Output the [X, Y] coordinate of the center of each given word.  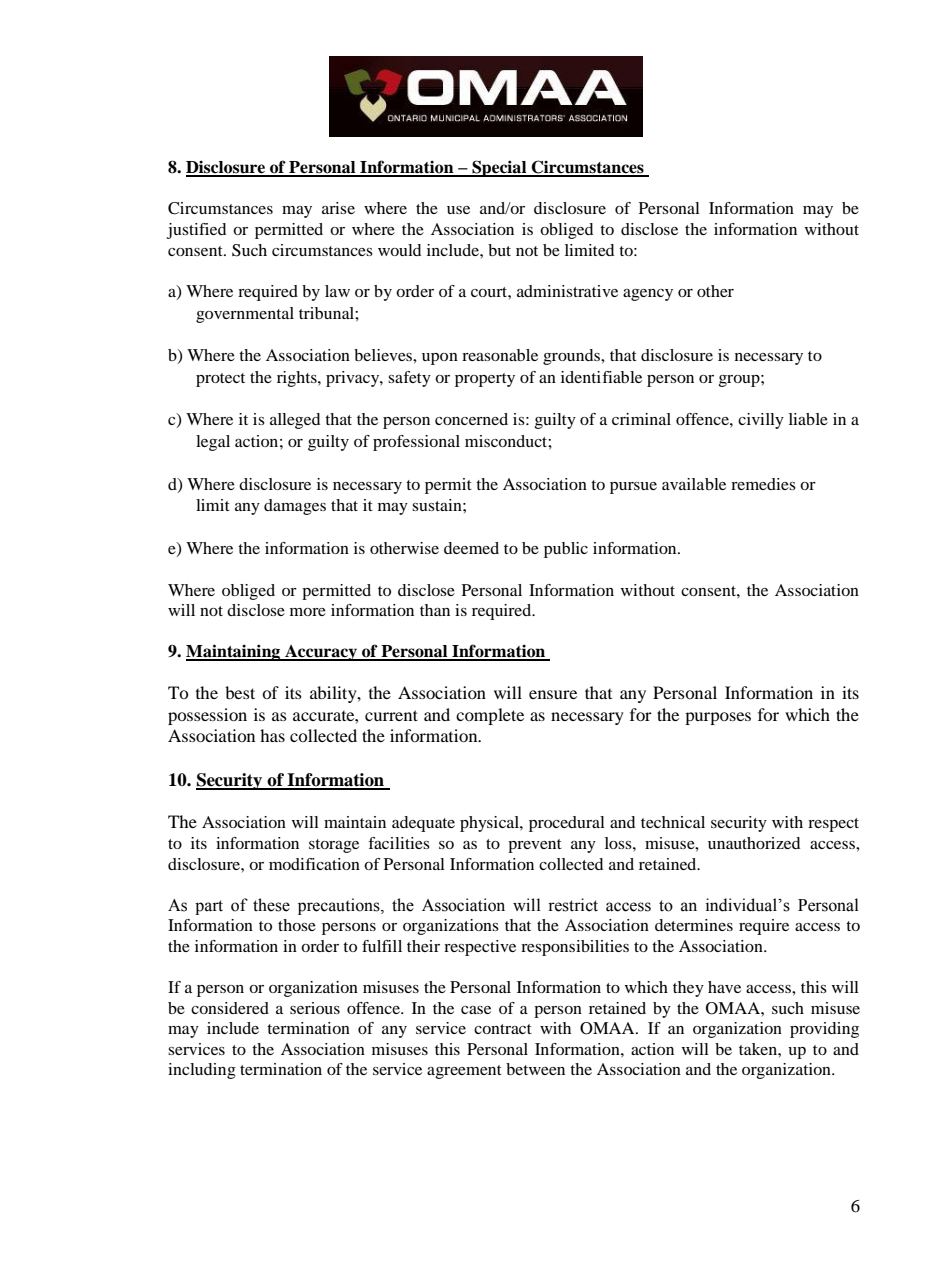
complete [490, 716]
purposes [718, 718]
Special [499, 168]
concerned [471, 419]
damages [295, 507]
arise [338, 208]
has [272, 735]
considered [230, 1008]
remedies [763, 484]
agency [648, 295]
